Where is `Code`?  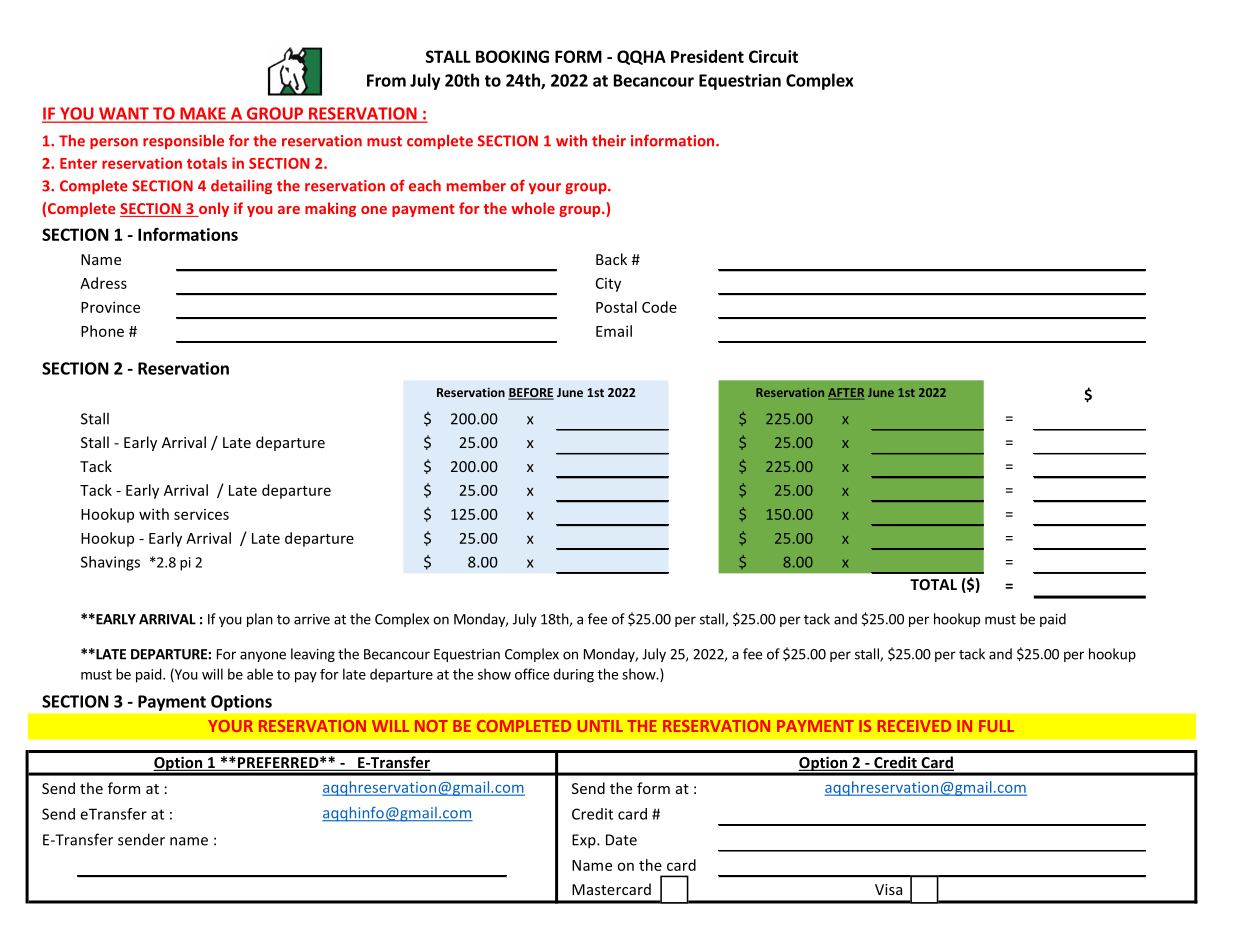
Code is located at coordinates (659, 307).
